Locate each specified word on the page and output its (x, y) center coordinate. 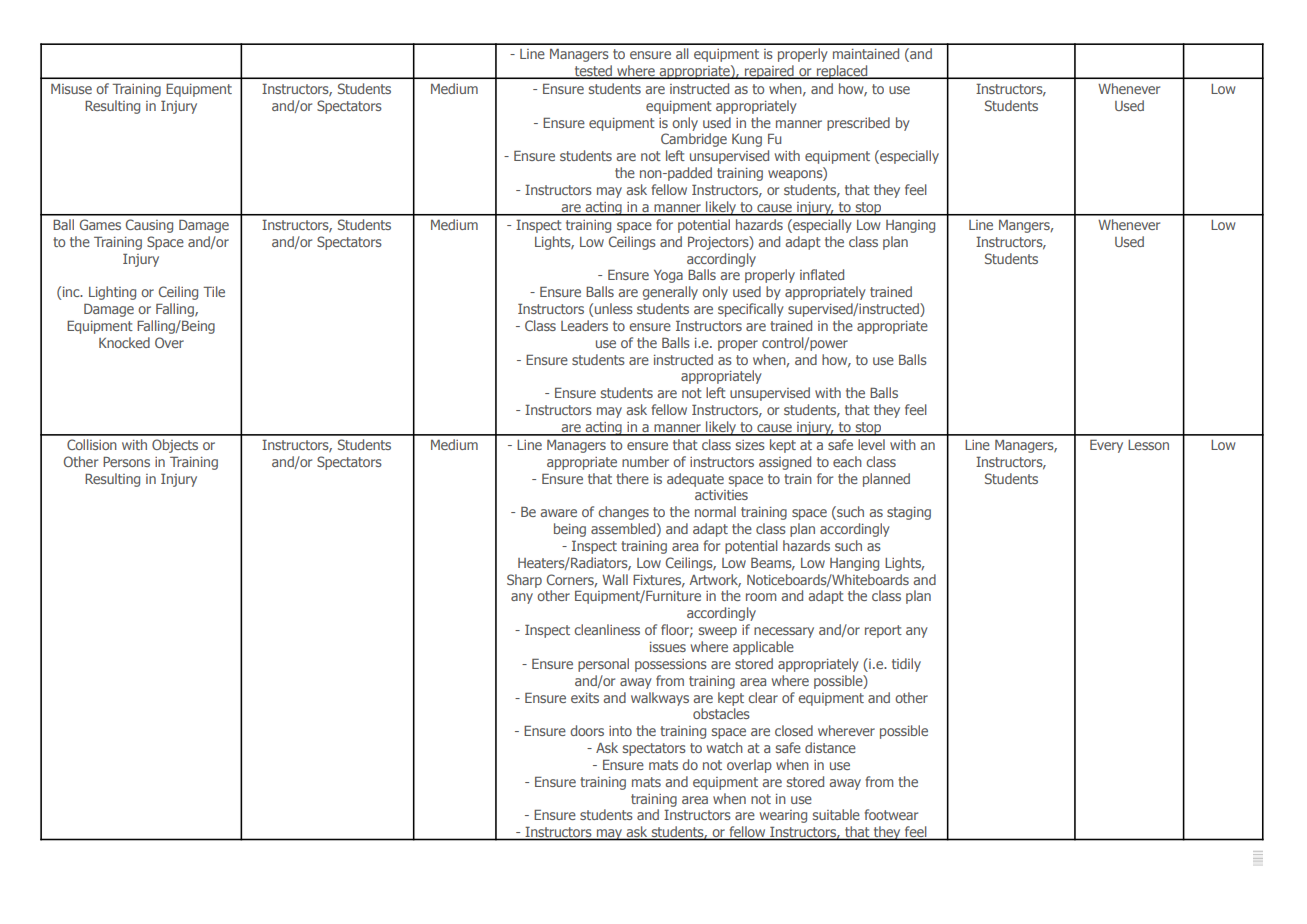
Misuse (71, 89)
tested (593, 72)
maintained (866, 53)
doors (587, 730)
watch (725, 747)
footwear (891, 814)
